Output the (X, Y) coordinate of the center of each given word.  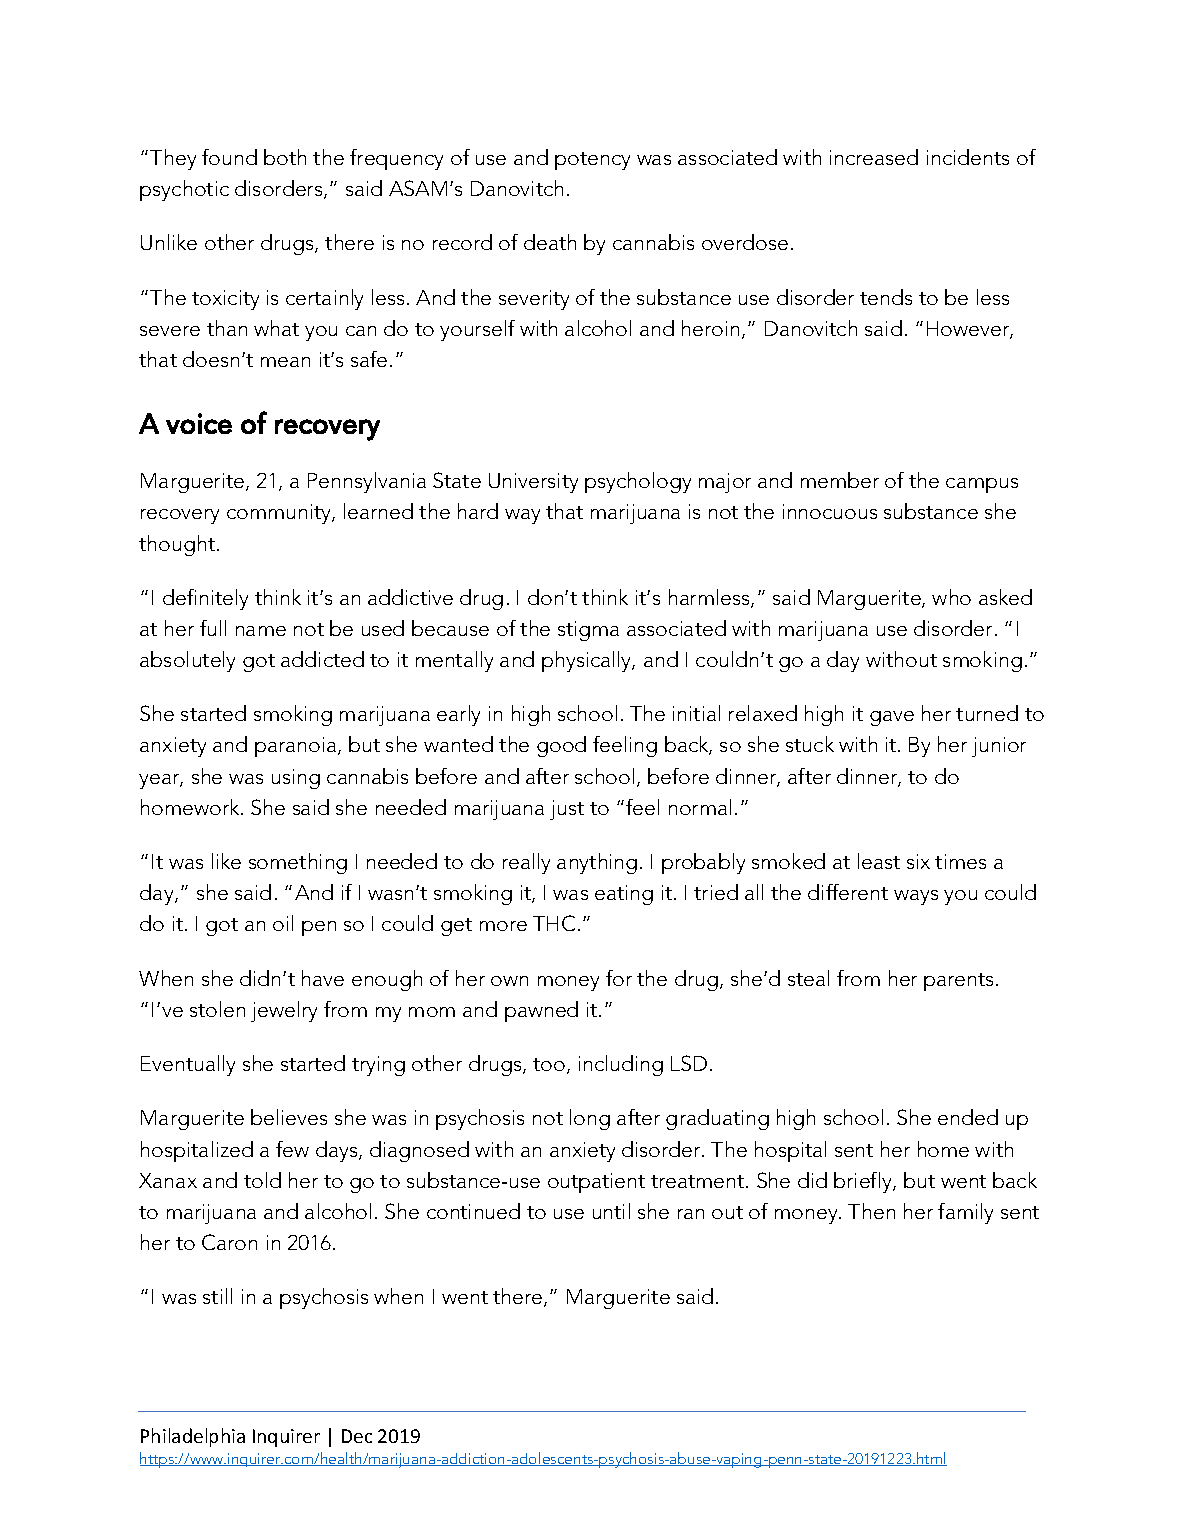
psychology (638, 482)
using (296, 779)
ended (968, 1117)
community (280, 514)
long (590, 1119)
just (567, 810)
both (285, 157)
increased (874, 157)
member (840, 480)
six (918, 861)
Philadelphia (193, 1437)
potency (592, 161)
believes (289, 1117)
